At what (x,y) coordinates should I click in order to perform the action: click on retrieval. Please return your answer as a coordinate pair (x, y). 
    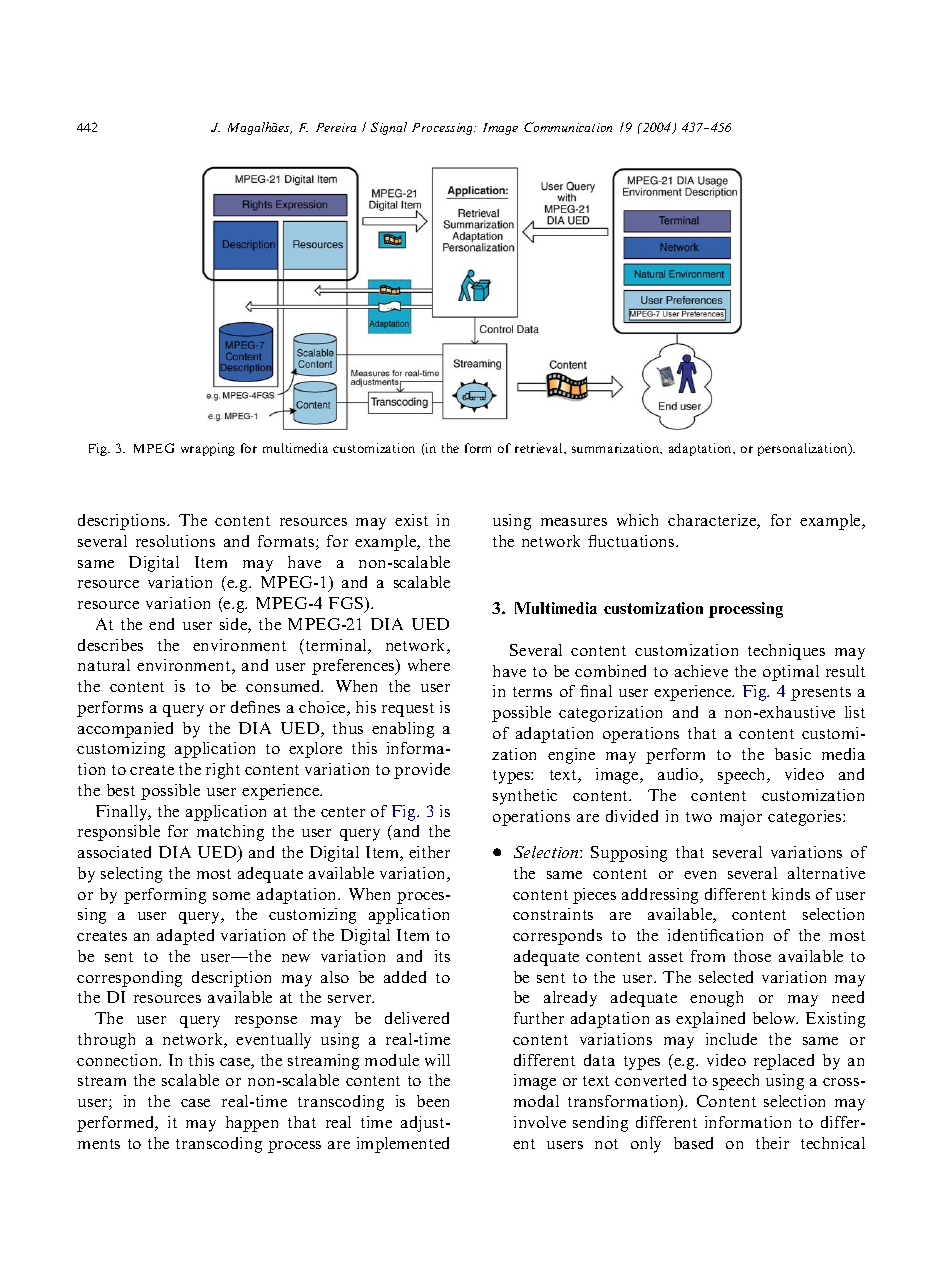
    Looking at the image, I should click on (540, 448).
